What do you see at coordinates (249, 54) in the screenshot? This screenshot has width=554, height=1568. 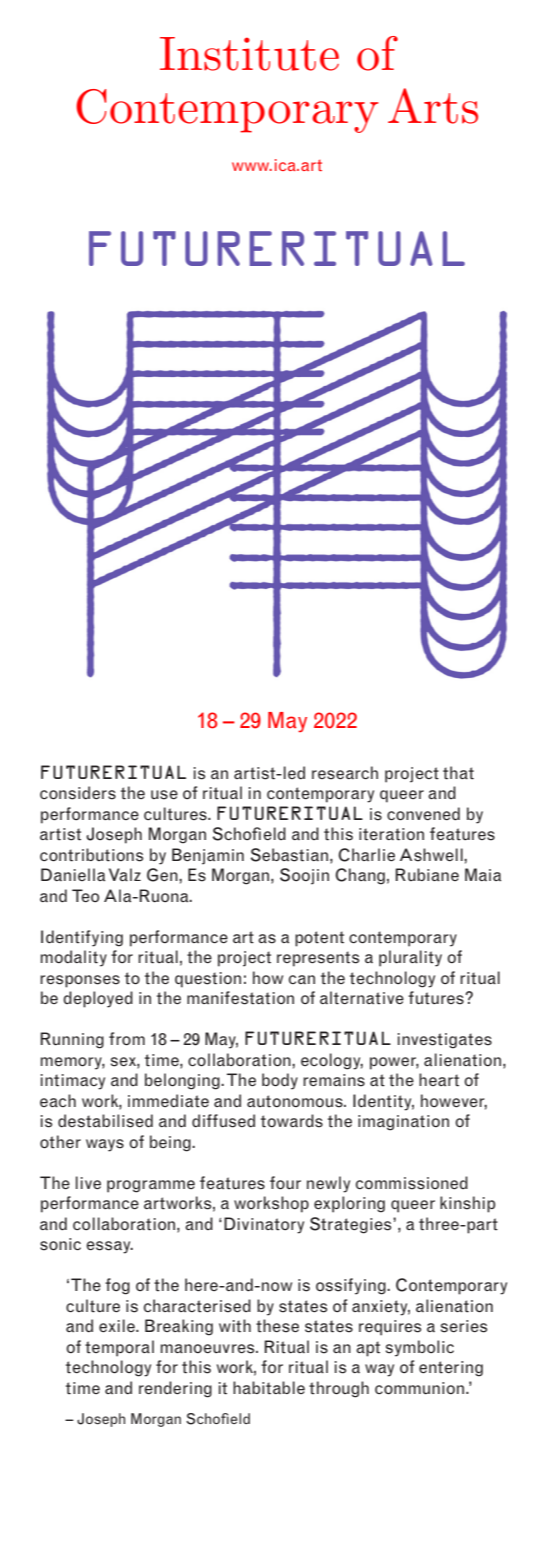 I see `Institute` at bounding box center [249, 54].
